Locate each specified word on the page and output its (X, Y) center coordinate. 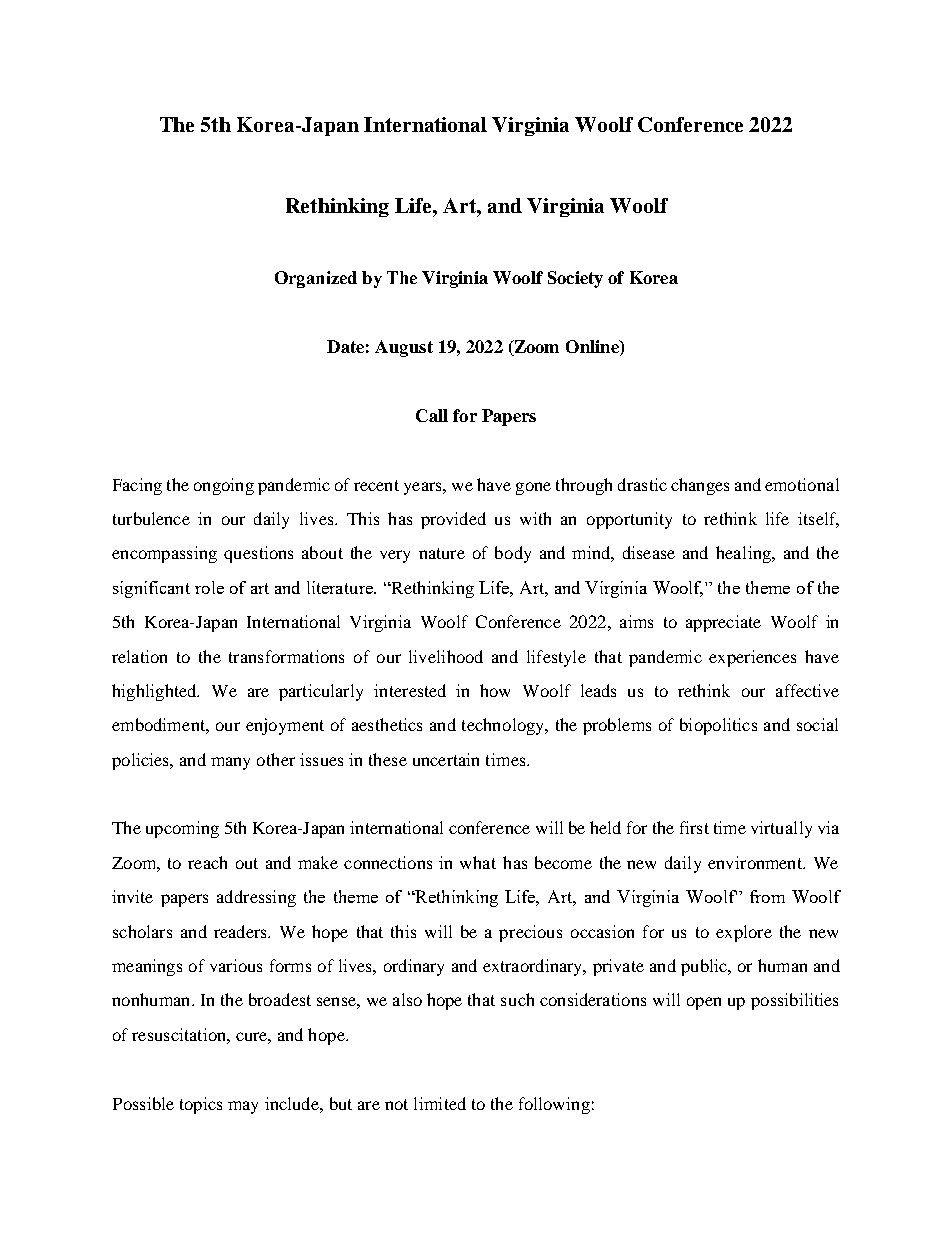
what (478, 862)
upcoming (182, 829)
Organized (316, 279)
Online (593, 348)
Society (575, 279)
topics (201, 1105)
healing (744, 554)
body (513, 554)
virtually (781, 829)
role (209, 587)
